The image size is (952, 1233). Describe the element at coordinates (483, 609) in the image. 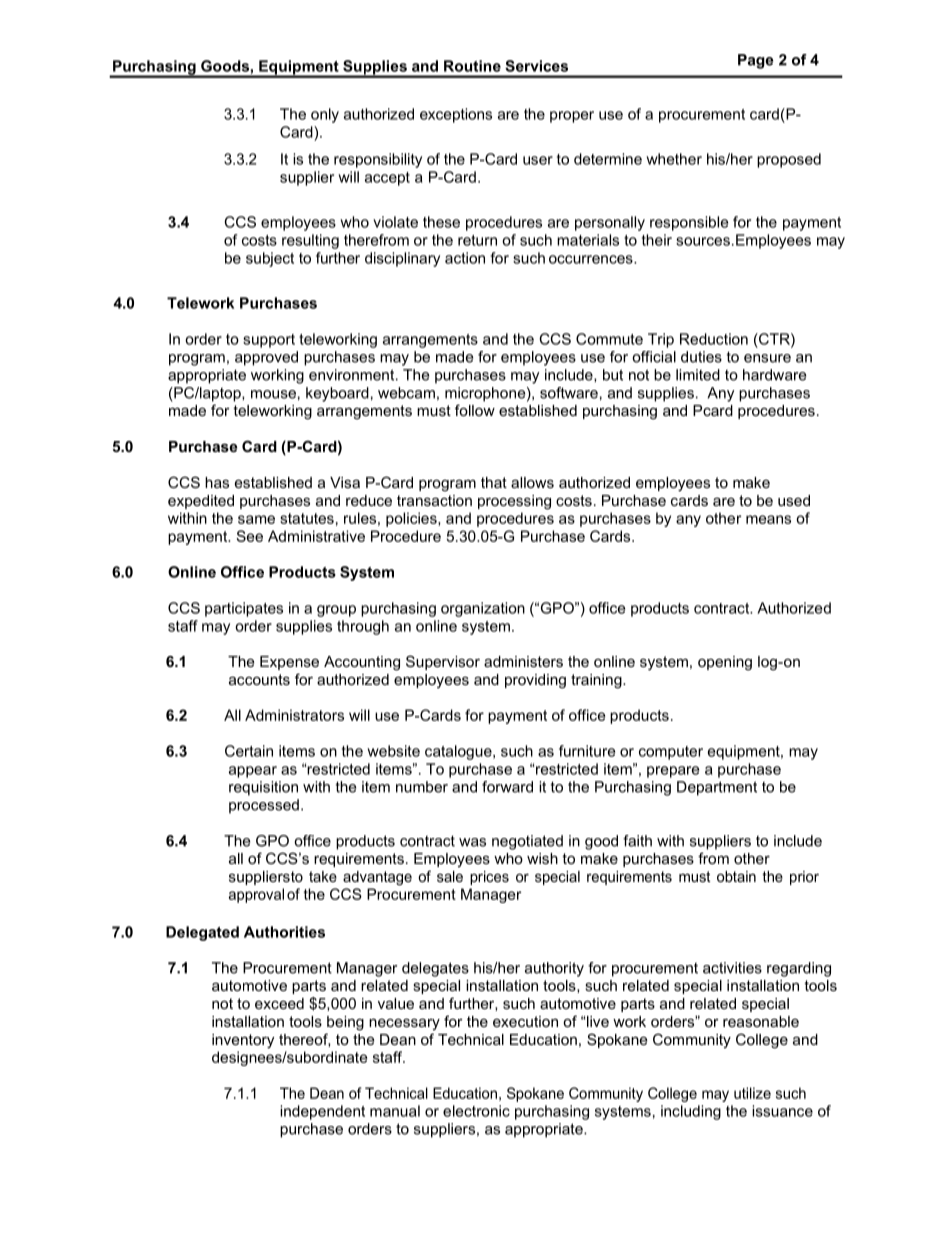

I see `organization` at that location.
